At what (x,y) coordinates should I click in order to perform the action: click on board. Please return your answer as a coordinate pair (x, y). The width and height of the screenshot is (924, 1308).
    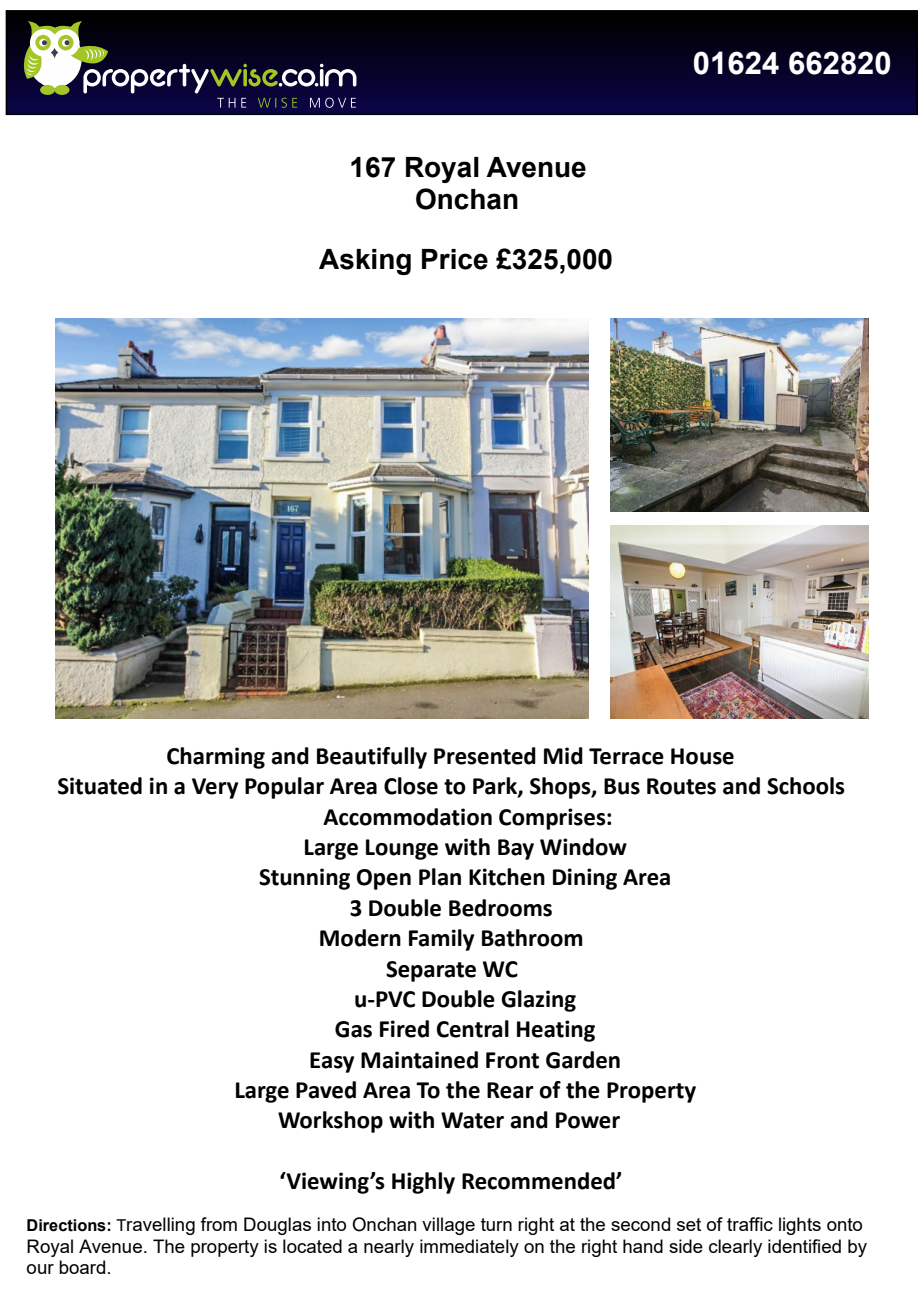
    Looking at the image, I should click on (82, 1267).
